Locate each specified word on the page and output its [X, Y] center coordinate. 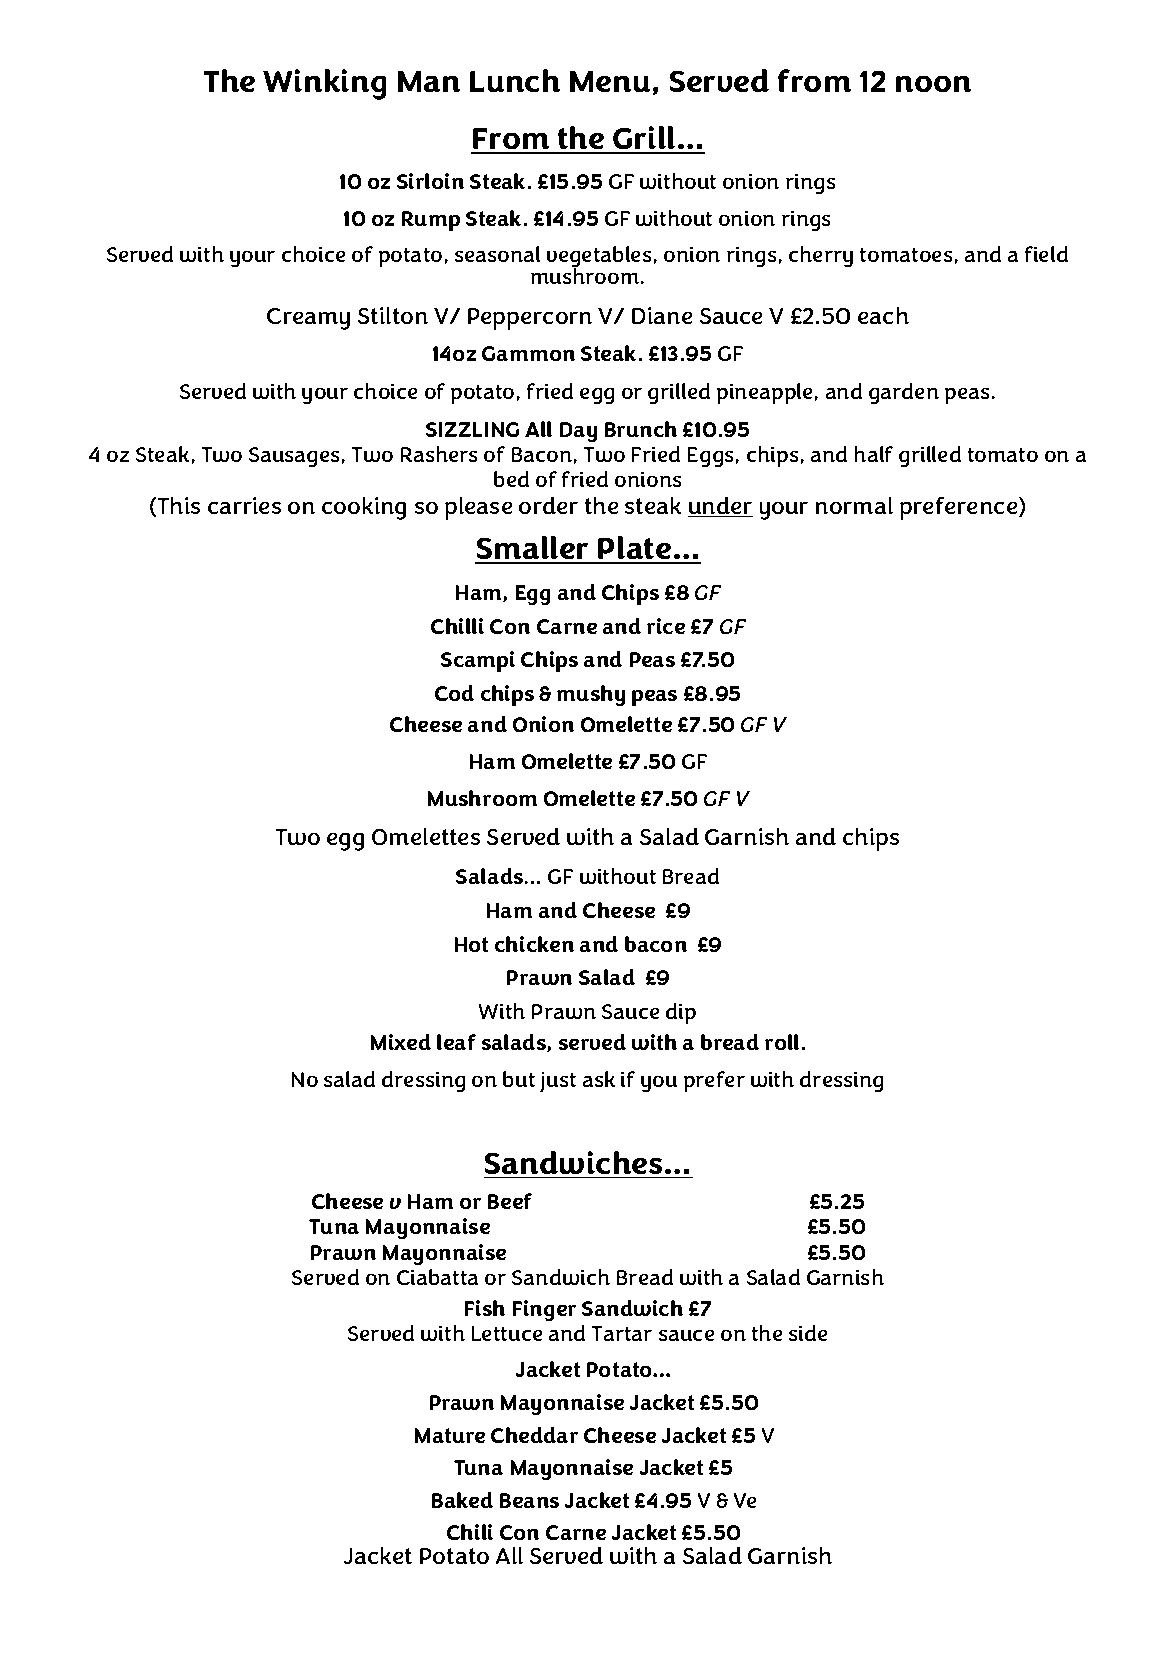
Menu [610, 81]
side [808, 1333]
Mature [450, 1435]
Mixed [401, 1042]
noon [933, 84]
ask [599, 1079]
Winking [324, 84]
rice [666, 626]
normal [854, 505]
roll [782, 1042]
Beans [529, 1500]
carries [244, 505]
